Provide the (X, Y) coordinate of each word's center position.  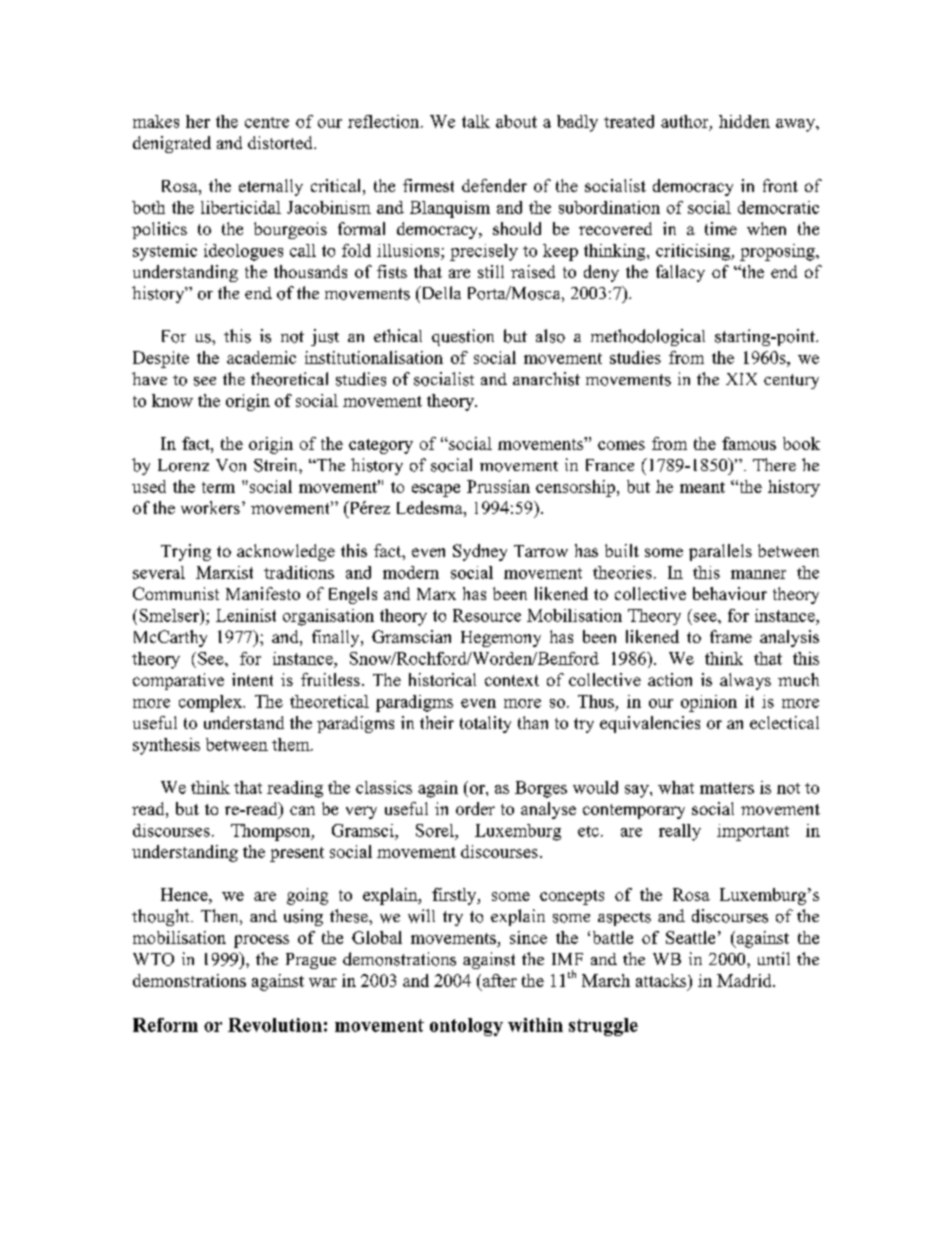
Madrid (745, 980)
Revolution (275, 1025)
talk (476, 121)
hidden (744, 121)
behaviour (730, 593)
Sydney (480, 552)
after (498, 980)
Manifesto (263, 593)
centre (267, 122)
